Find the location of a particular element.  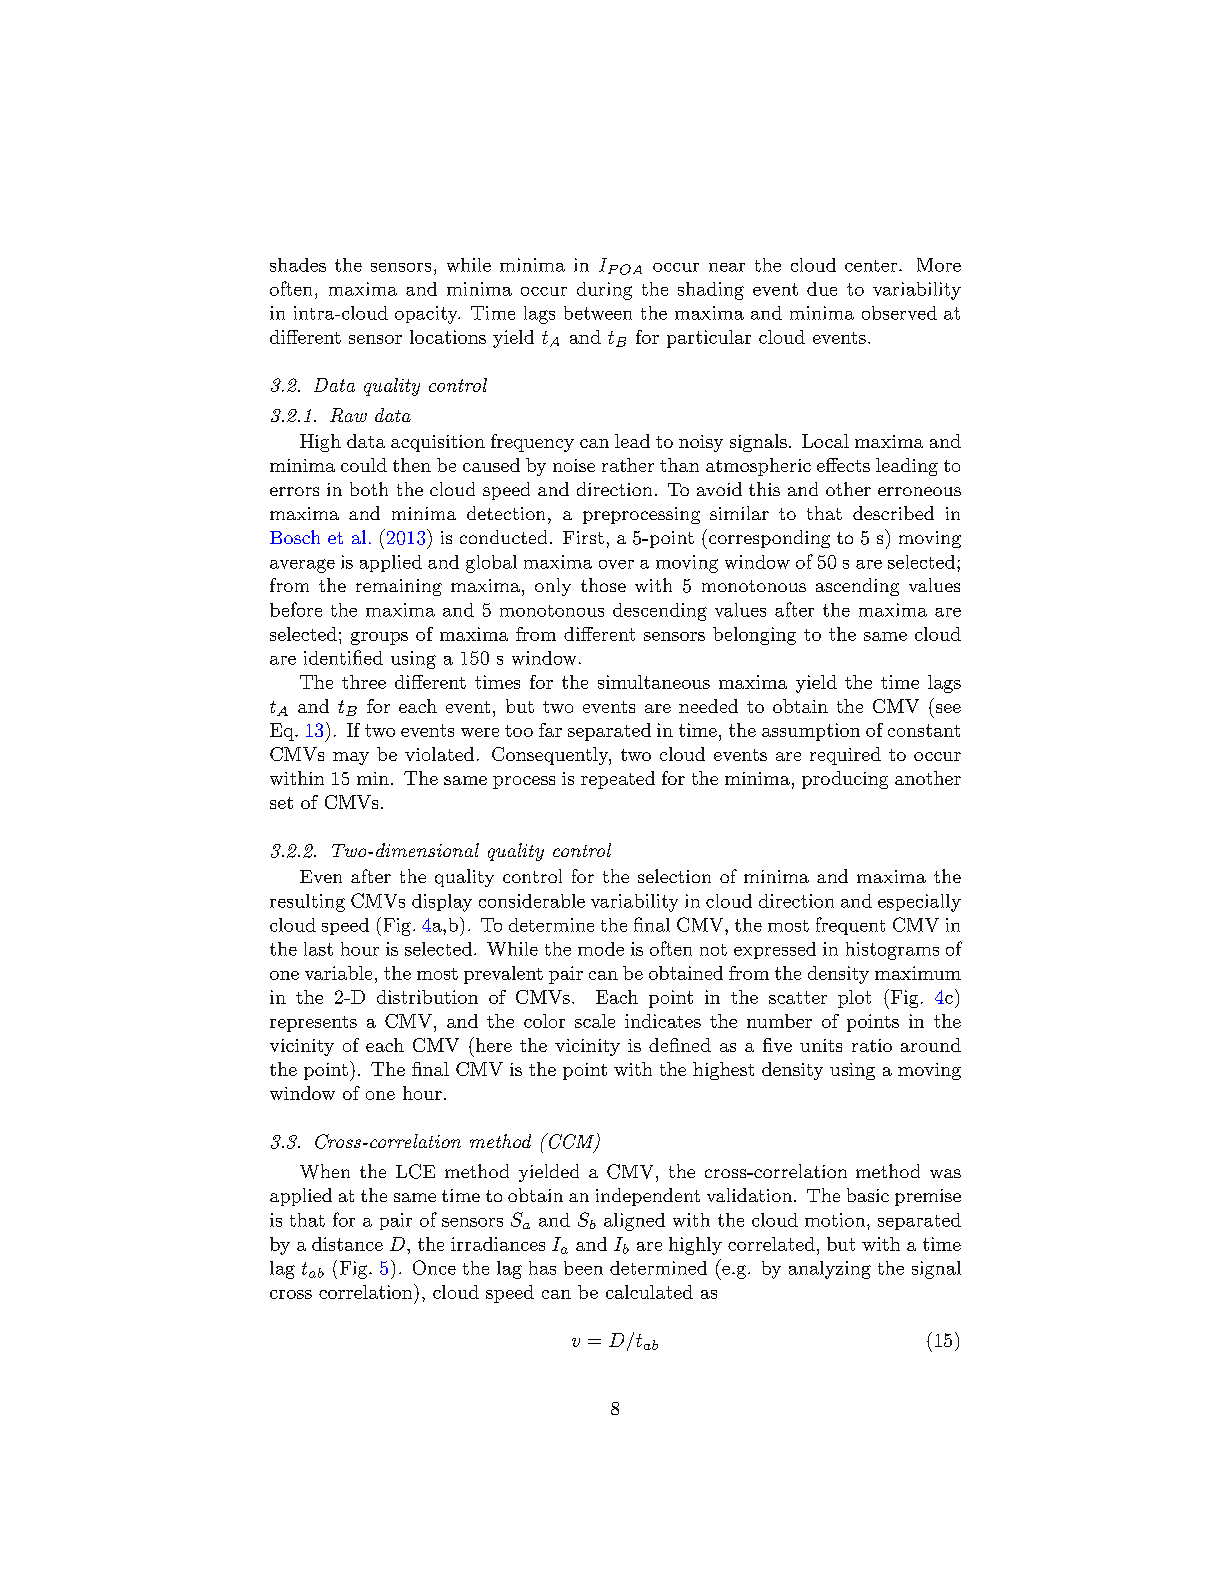

opacity is located at coordinates (427, 315).
